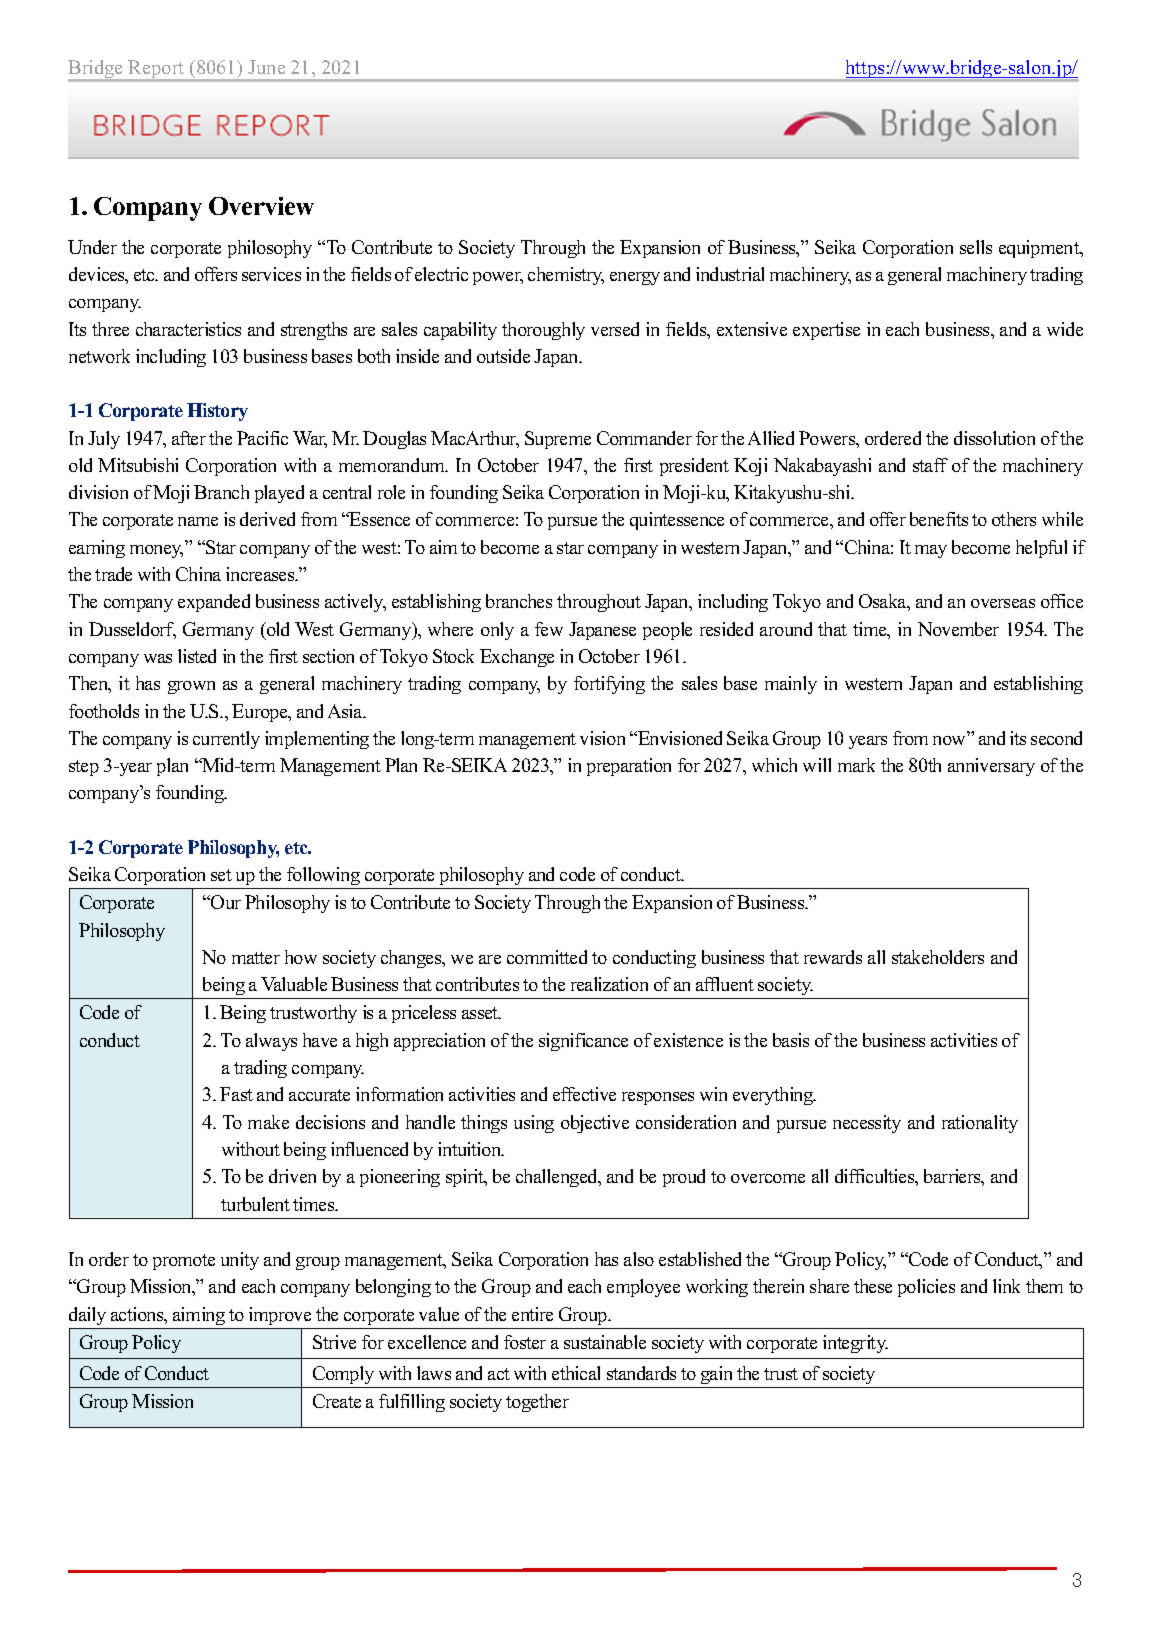  What do you see at coordinates (629, 767) in the image?
I see `preparation` at bounding box center [629, 767].
